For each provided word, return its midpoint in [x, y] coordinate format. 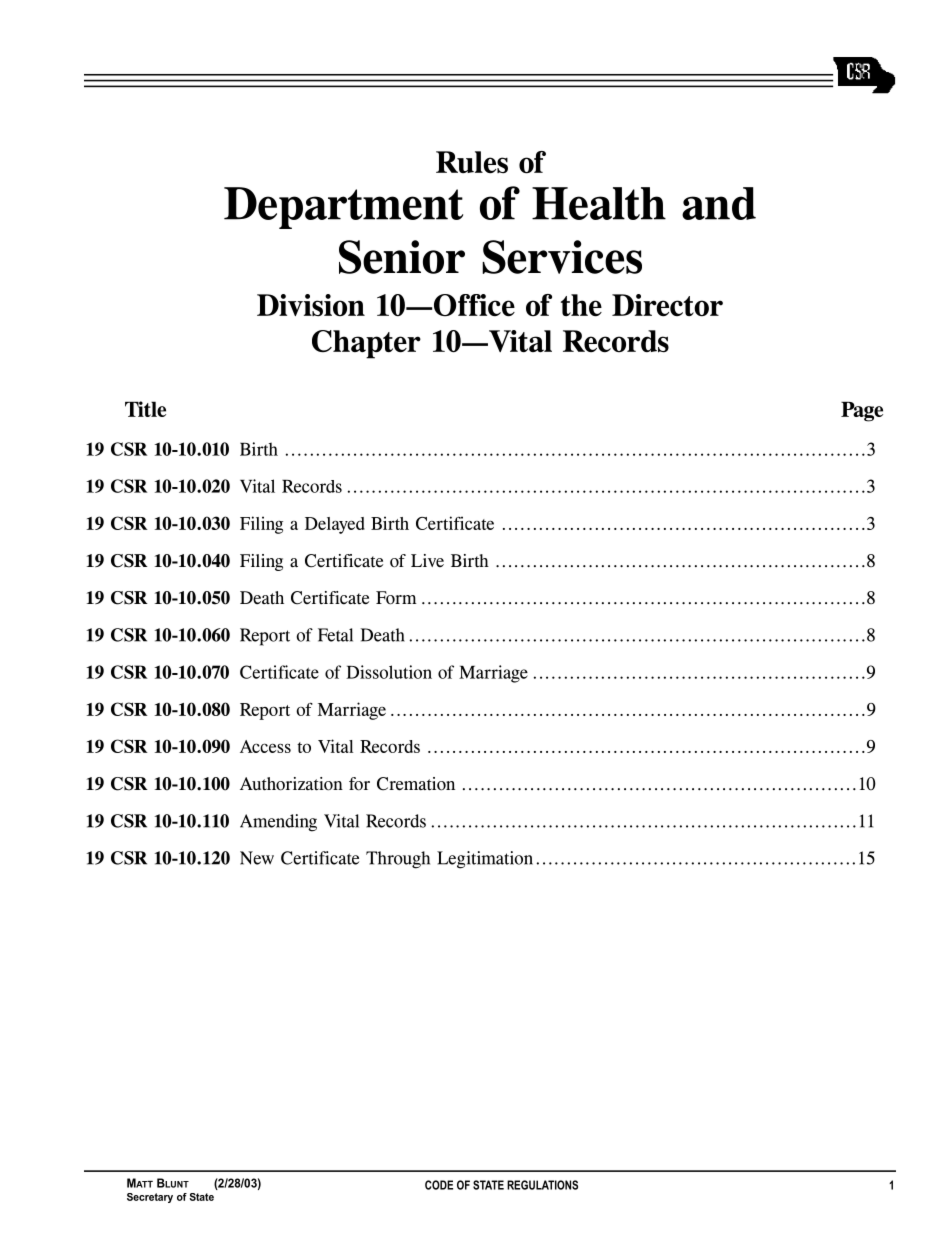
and [719, 203]
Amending [278, 823]
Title [145, 409]
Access [265, 746]
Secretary [150, 1198]
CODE [439, 1185]
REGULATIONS [542, 1185]
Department [343, 208]
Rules [472, 162]
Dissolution [389, 672]
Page [862, 412]
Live [427, 560]
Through [398, 860]
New [257, 858]
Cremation [416, 784]
